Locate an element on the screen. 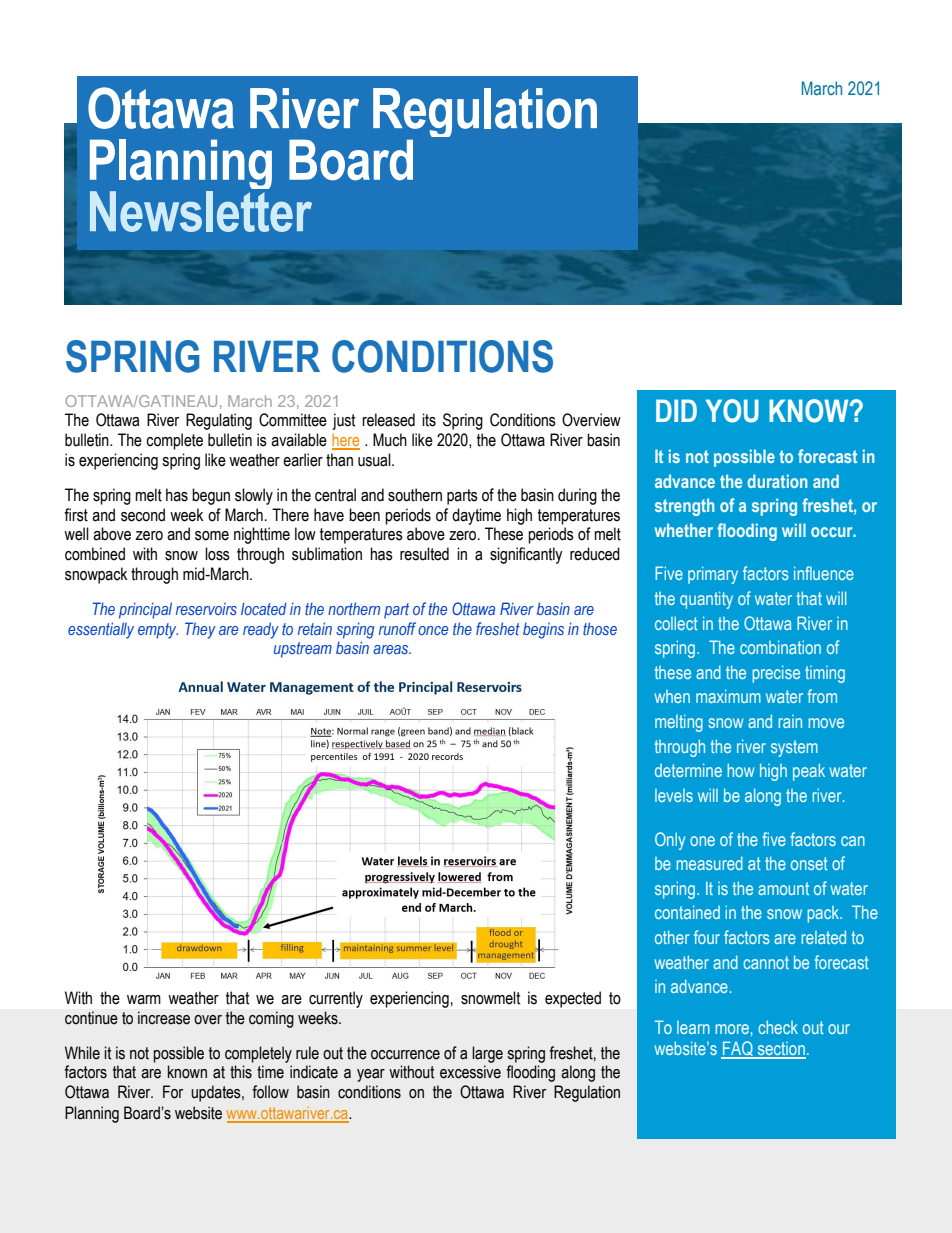  Regulating is located at coordinates (219, 421).
